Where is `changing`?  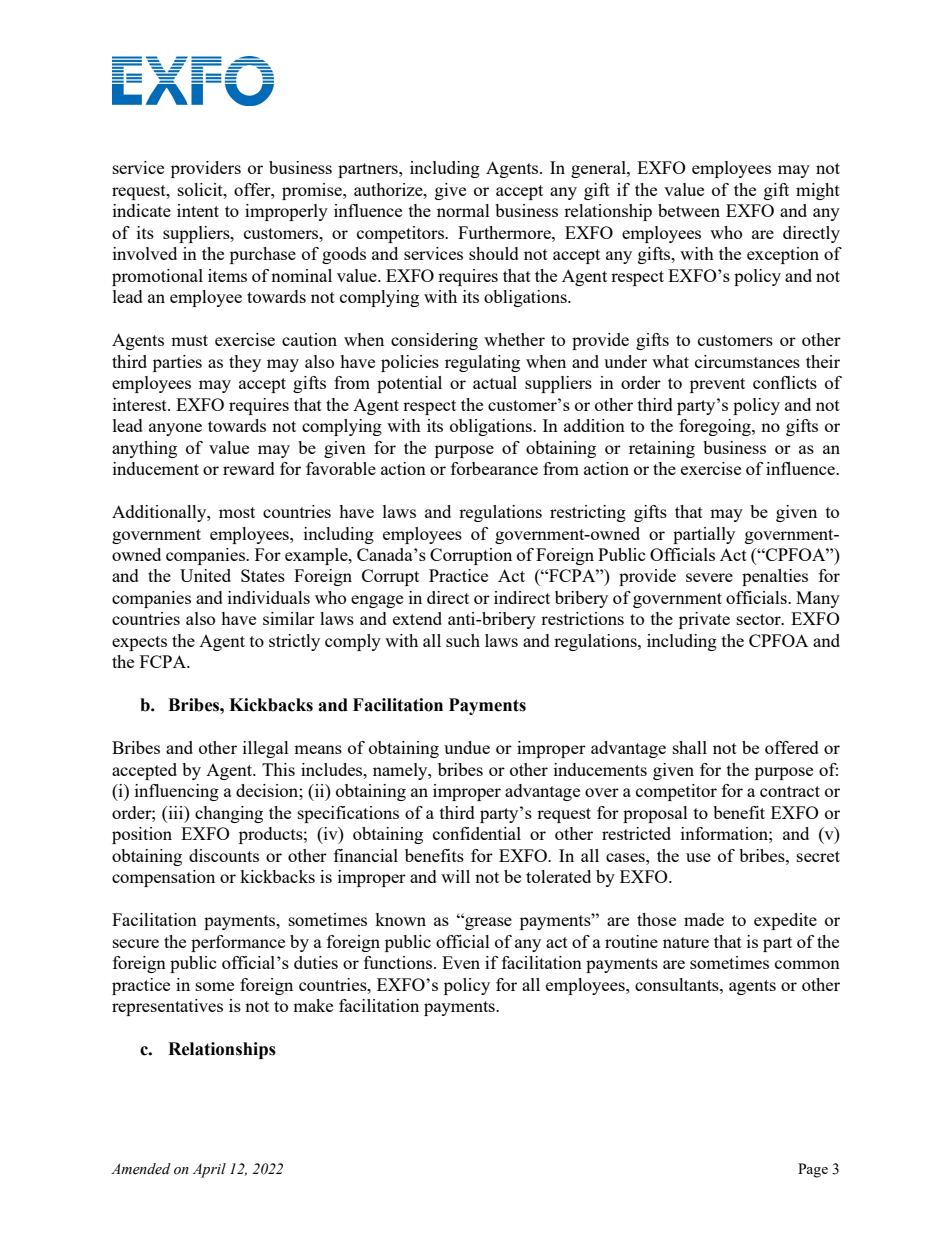 changing is located at coordinates (229, 814).
